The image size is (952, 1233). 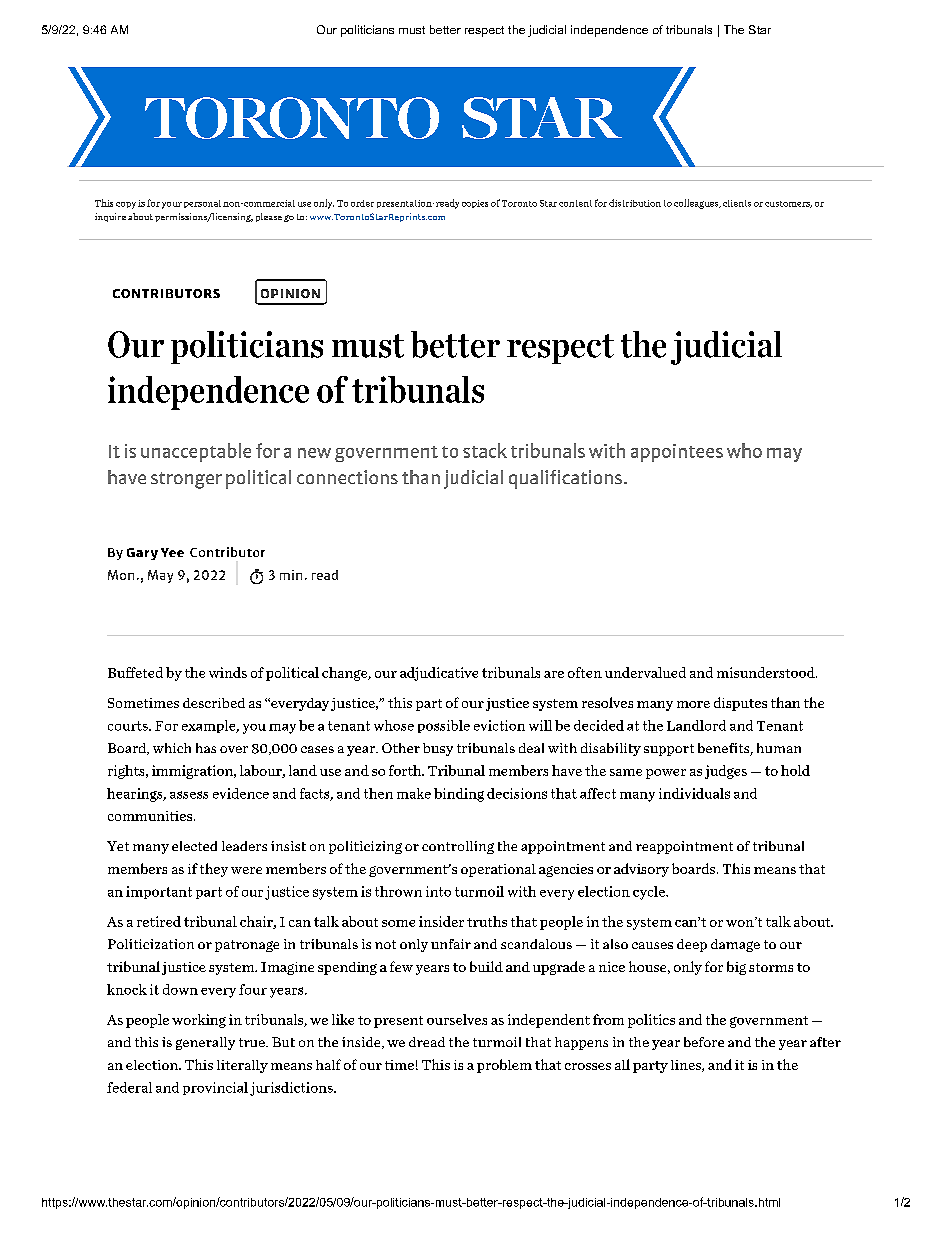 I want to click on unacceptable, so click(x=196, y=452).
